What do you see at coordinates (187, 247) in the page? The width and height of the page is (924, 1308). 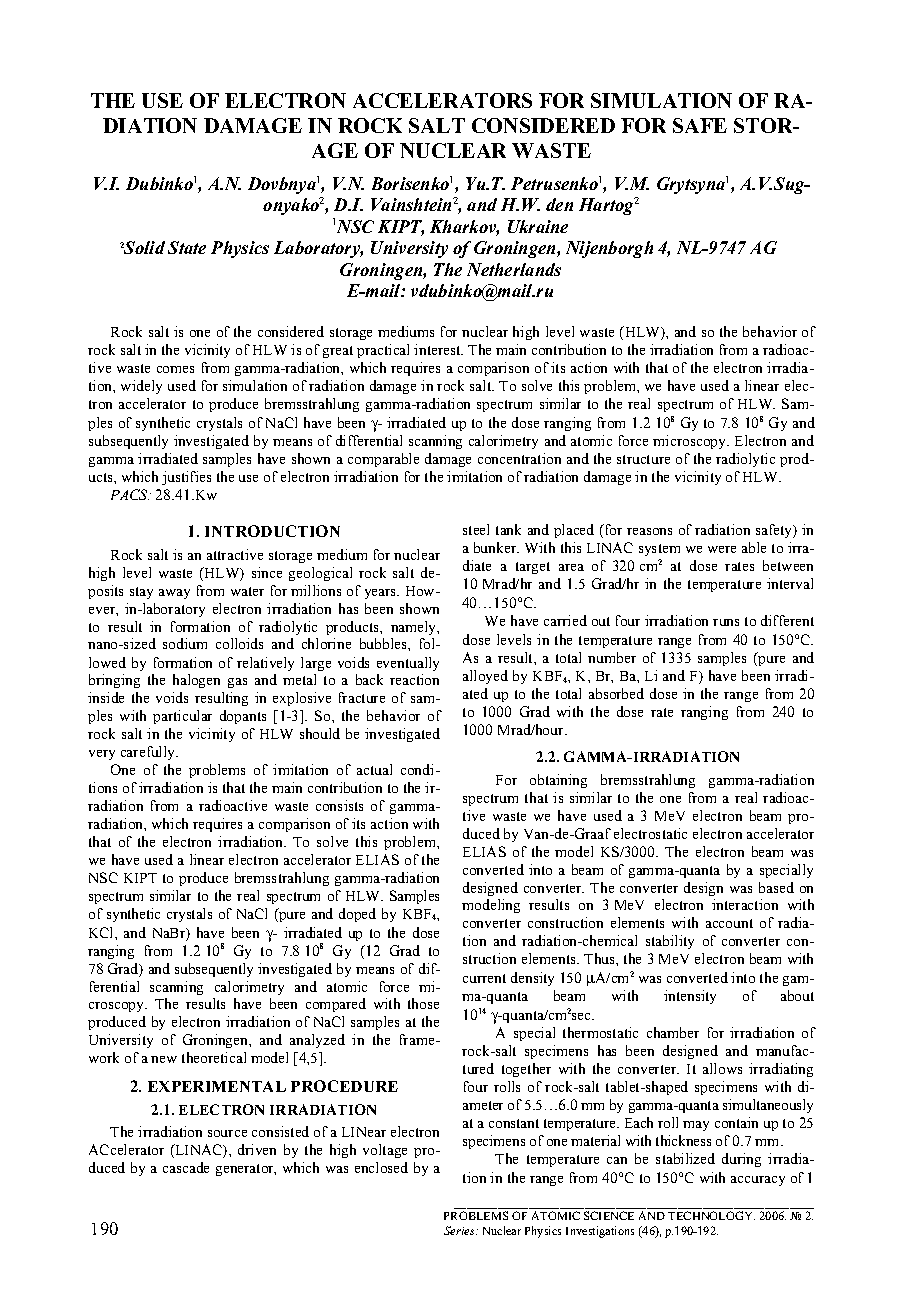 I see `State` at bounding box center [187, 247].
